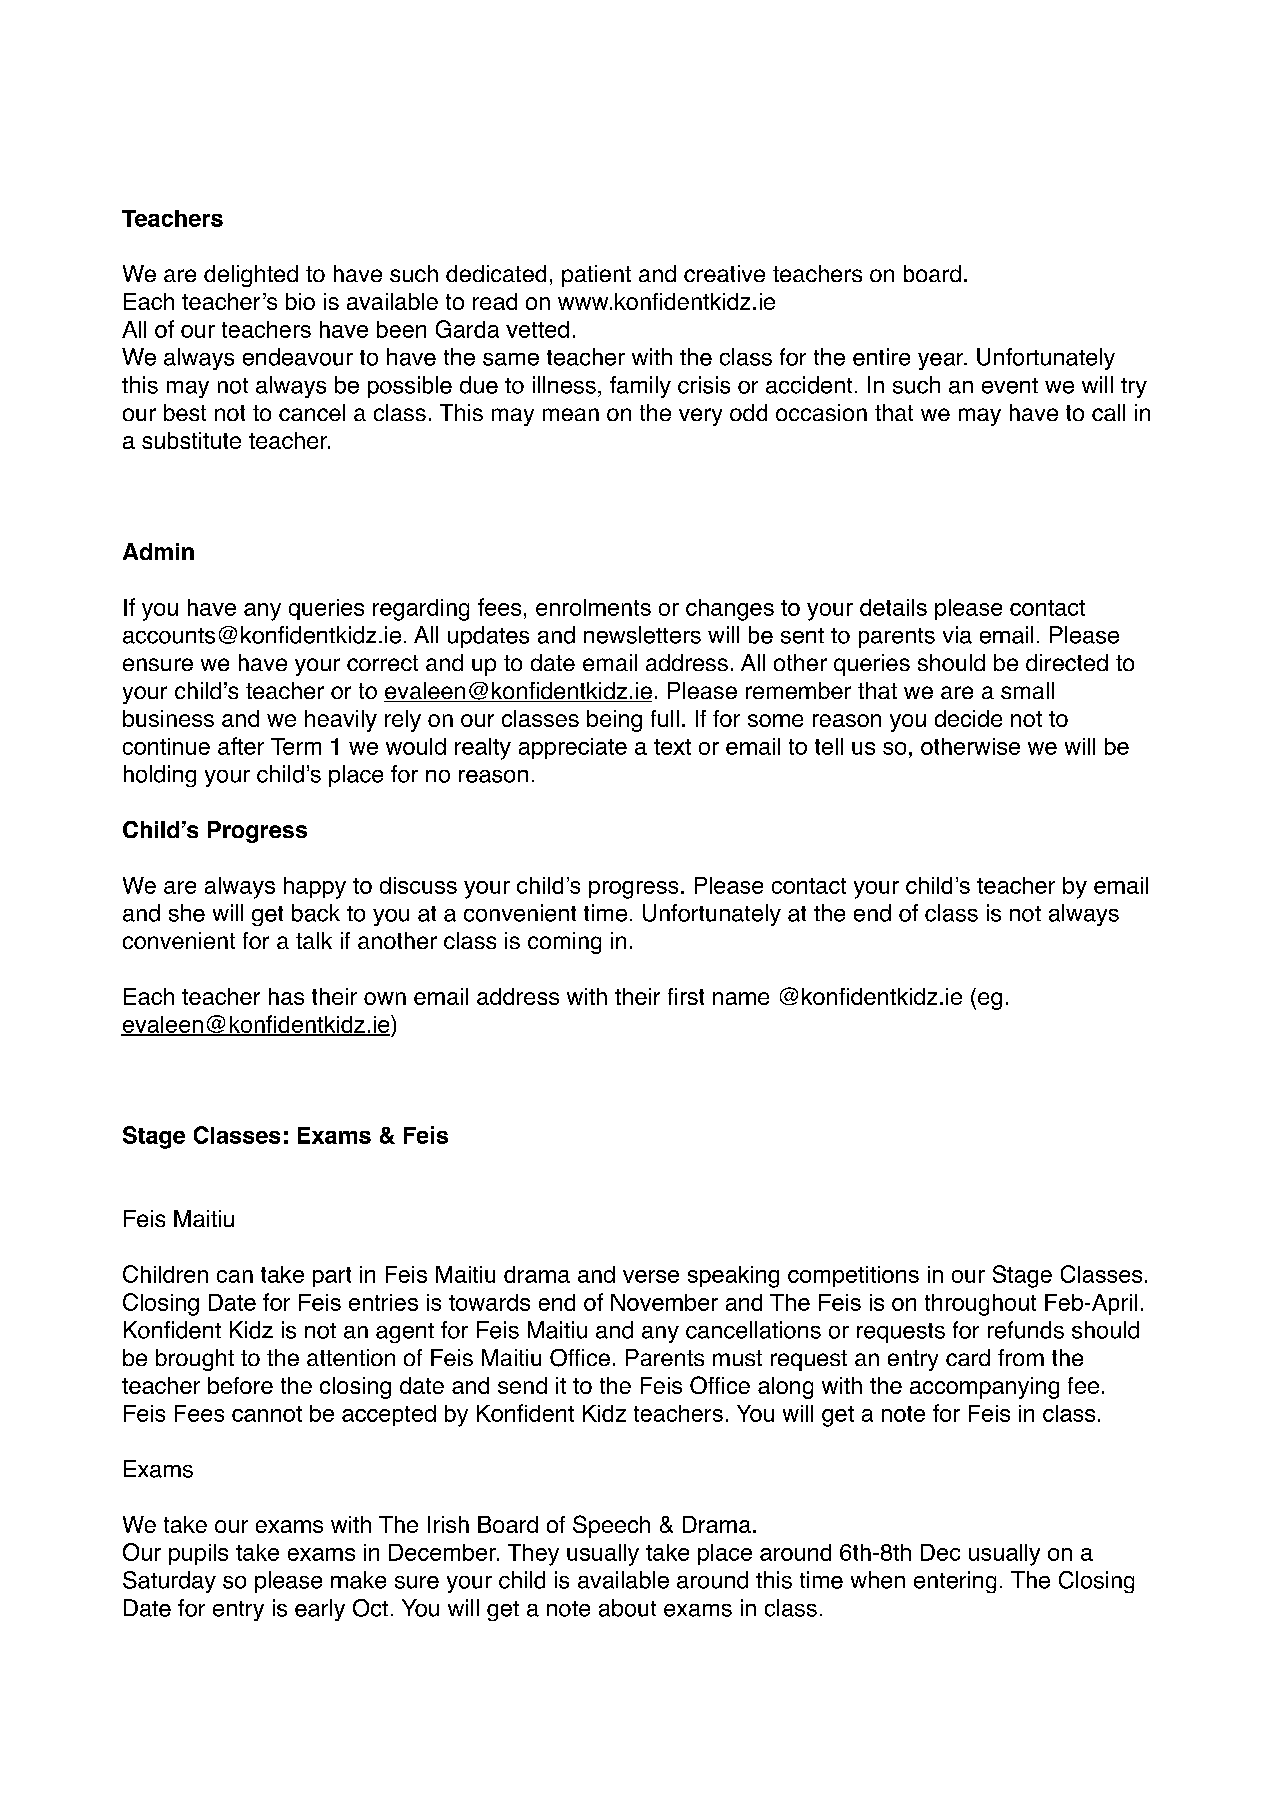 This page has height=1800, width=1273. Describe the element at coordinates (627, 1608) in the page. I see `about` at that location.
